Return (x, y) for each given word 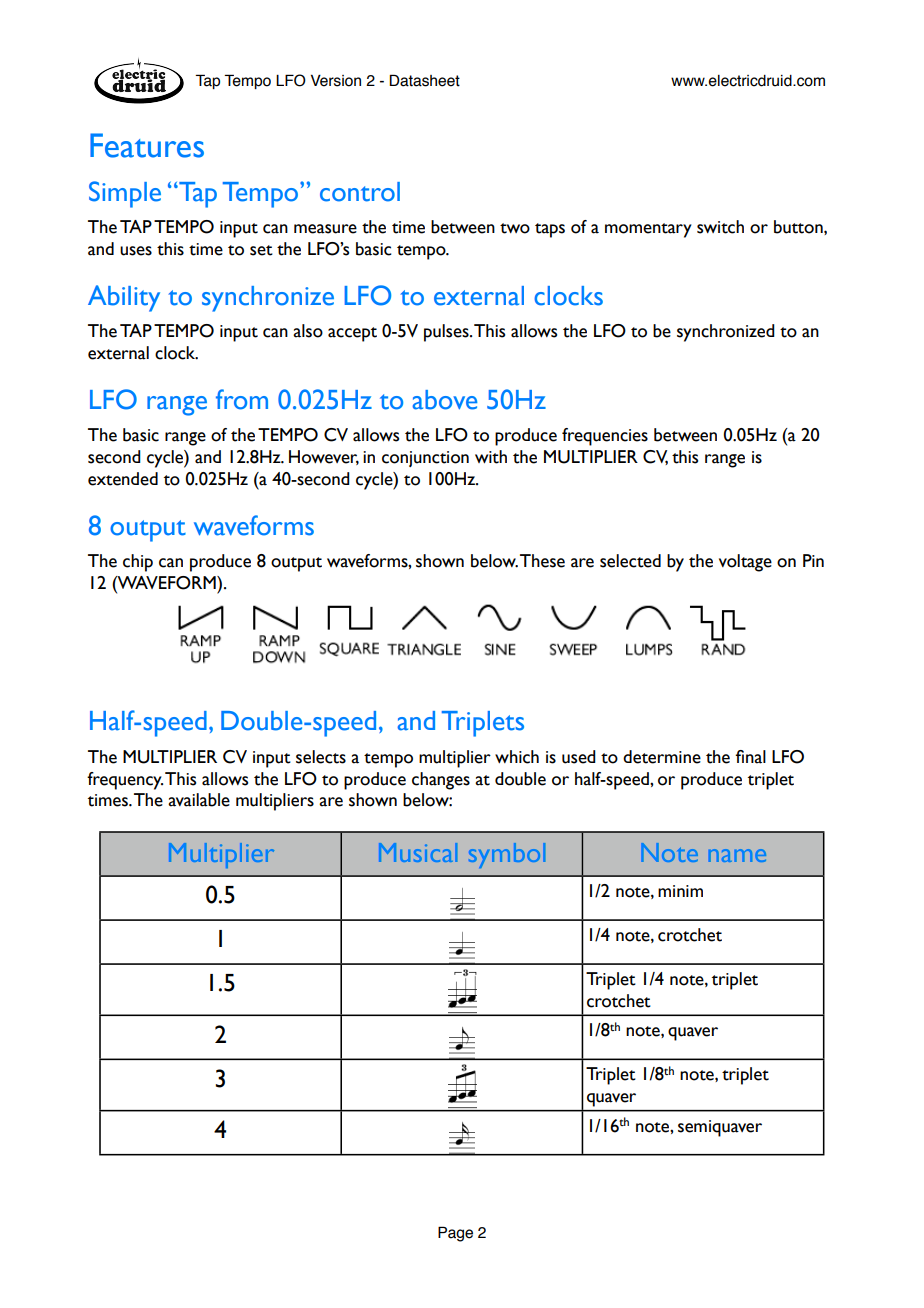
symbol (507, 855)
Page (455, 1234)
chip (138, 563)
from (242, 399)
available (199, 800)
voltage (745, 563)
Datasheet (424, 80)
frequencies (605, 437)
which (517, 757)
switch (720, 227)
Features (147, 145)
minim (680, 891)
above (445, 400)
